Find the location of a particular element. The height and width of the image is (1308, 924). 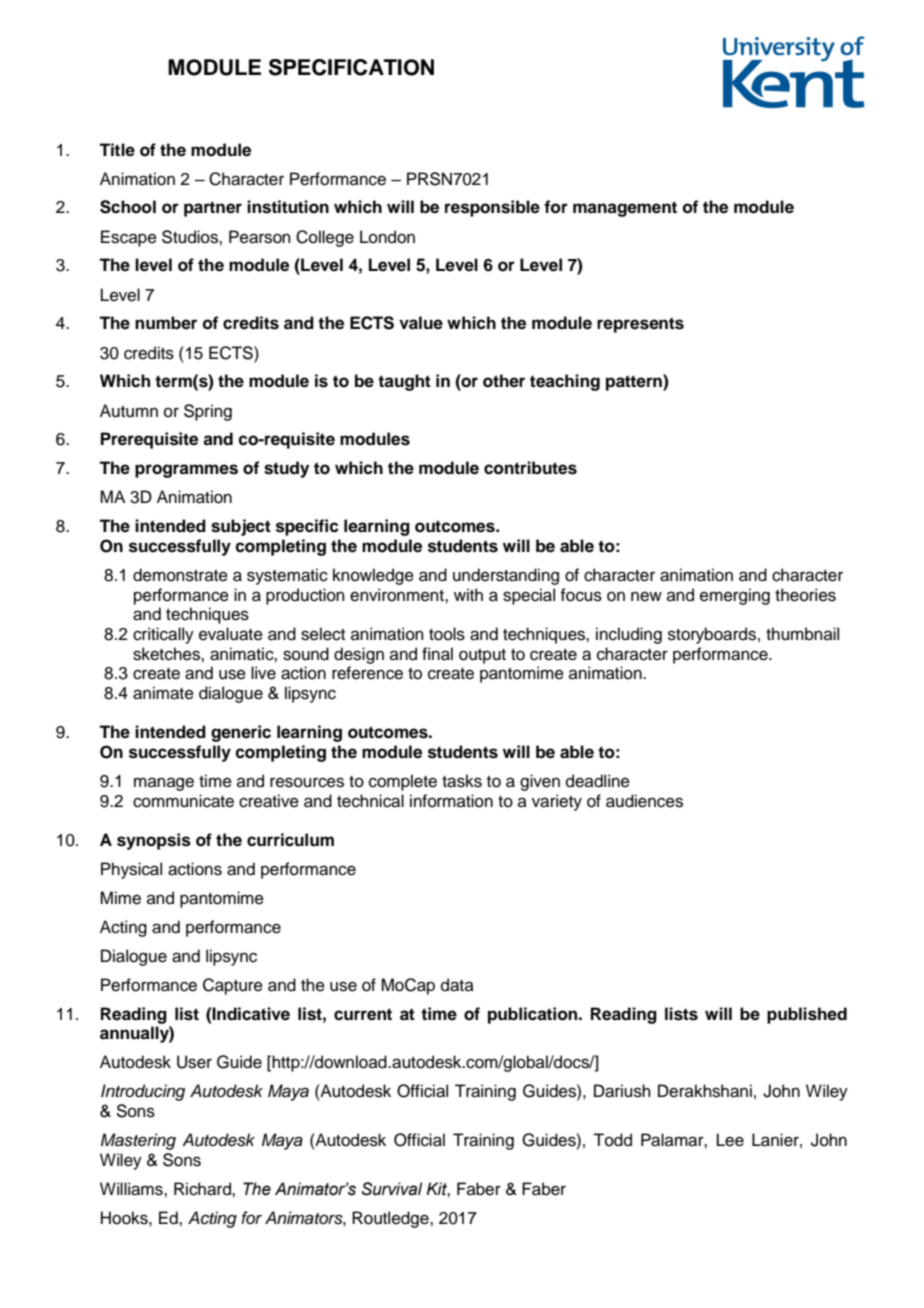

Lee is located at coordinates (730, 1140).
